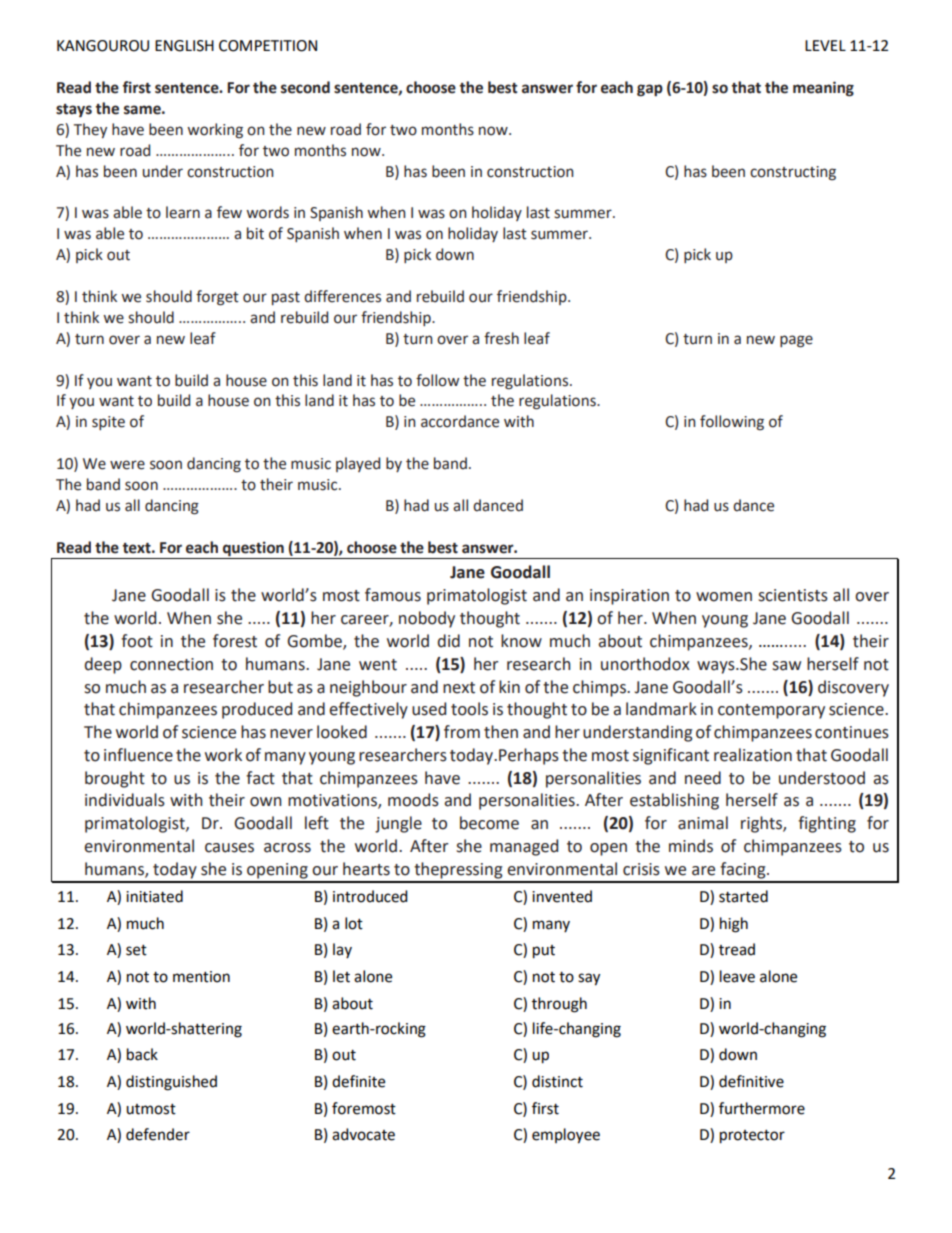 This screenshot has width=952, height=1233. Describe the element at coordinates (793, 595) in the screenshot. I see `scientists` at that location.
